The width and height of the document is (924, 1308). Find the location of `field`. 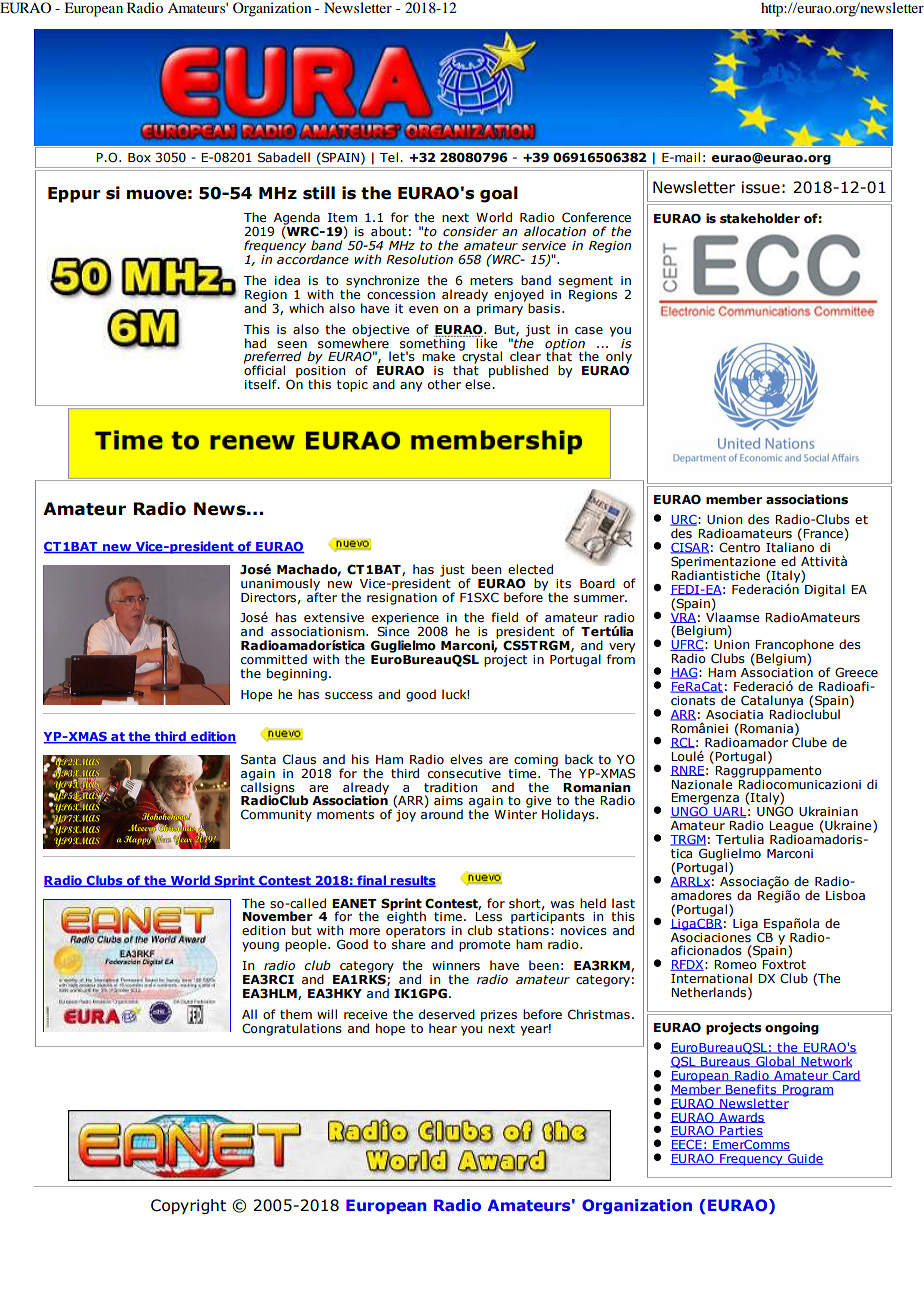

field is located at coordinates (504, 617).
